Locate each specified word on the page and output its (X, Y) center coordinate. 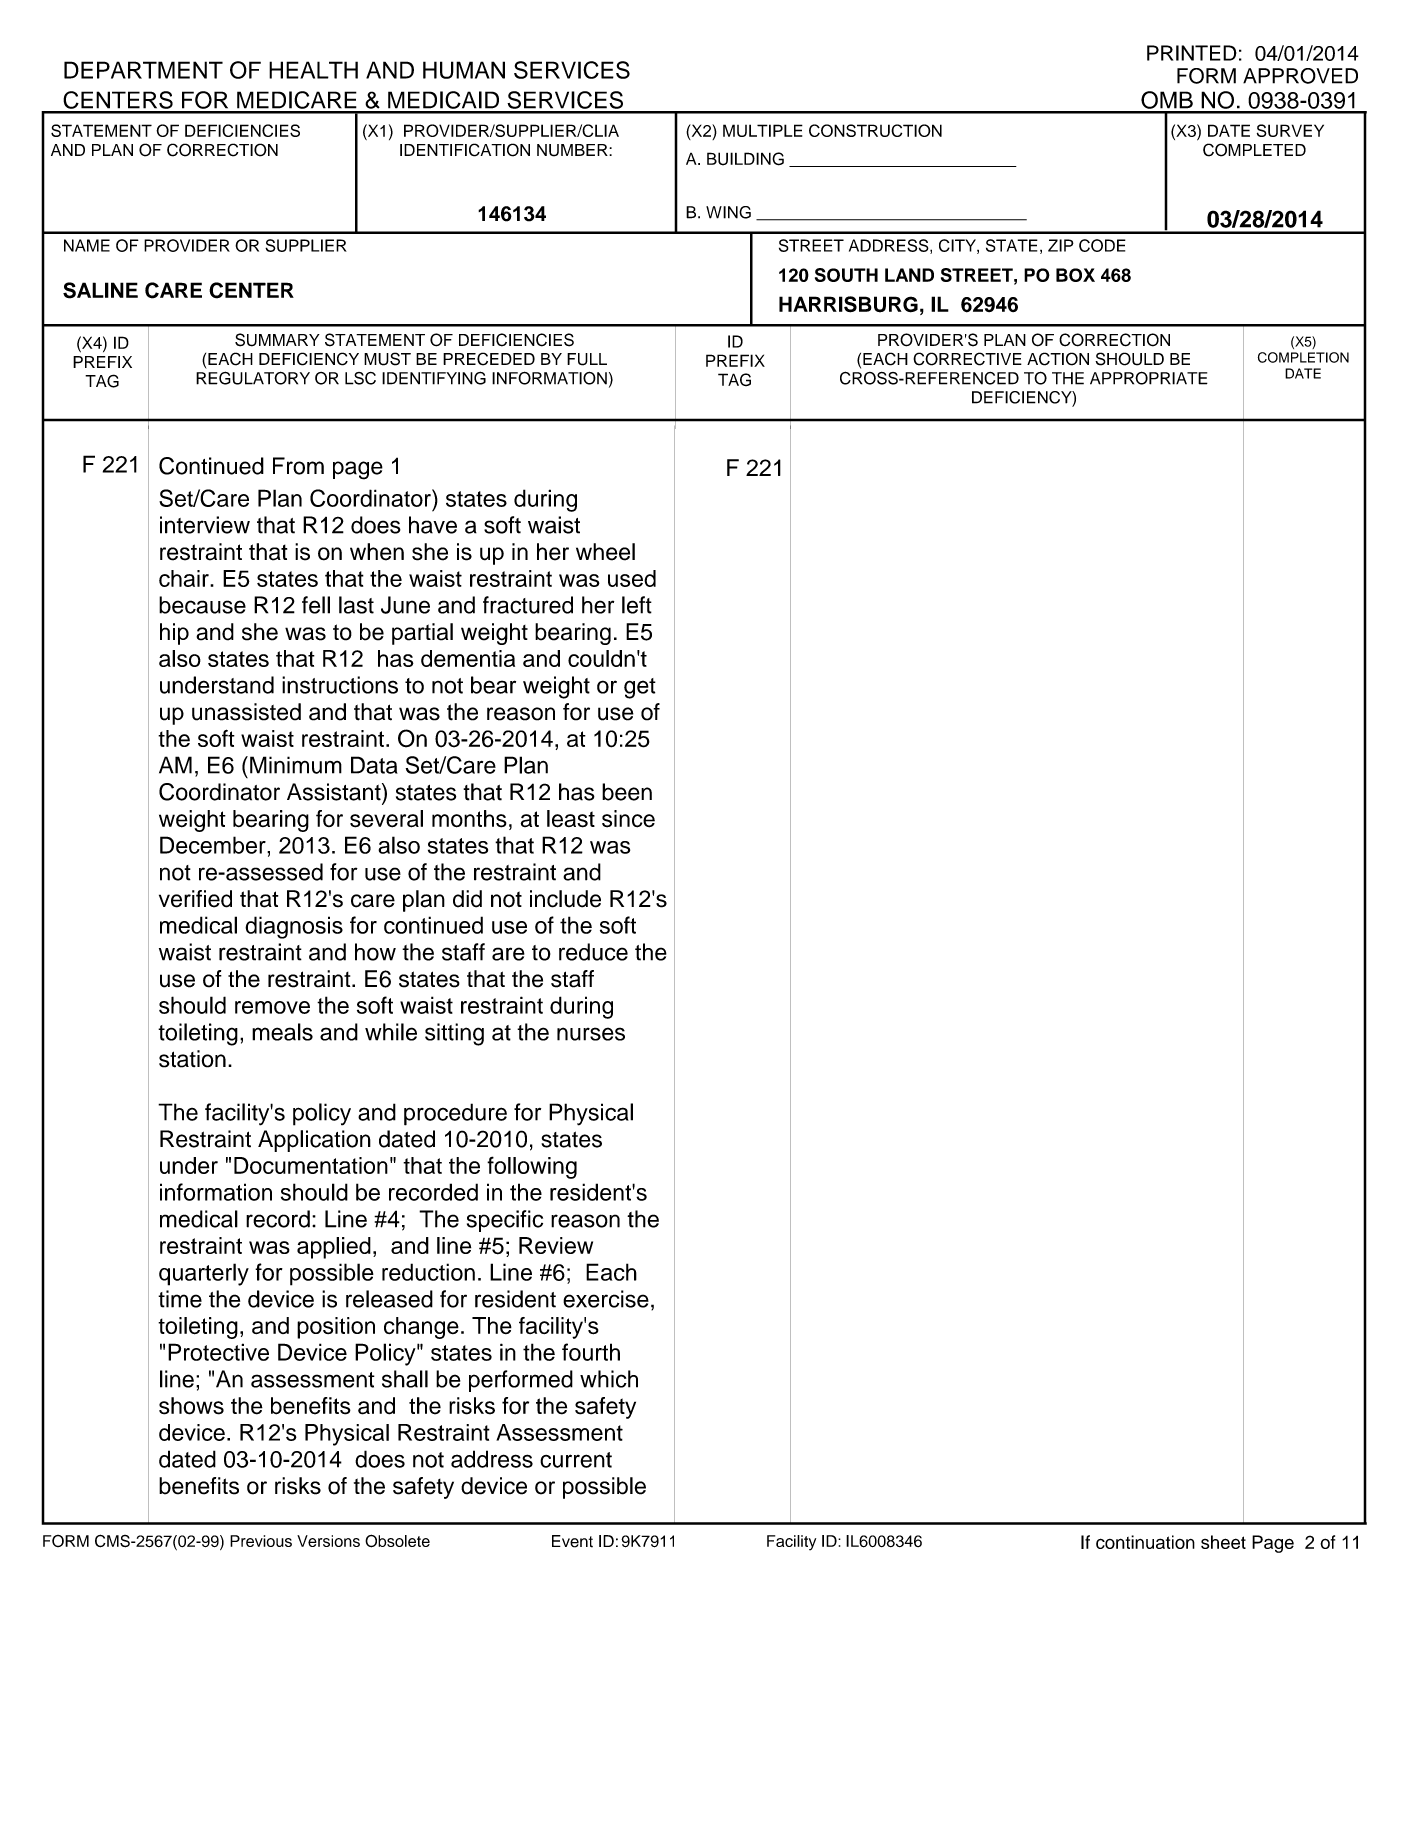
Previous (261, 1541)
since (628, 819)
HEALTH (313, 70)
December (214, 845)
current (576, 1460)
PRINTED (1192, 53)
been (627, 792)
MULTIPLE (763, 130)
